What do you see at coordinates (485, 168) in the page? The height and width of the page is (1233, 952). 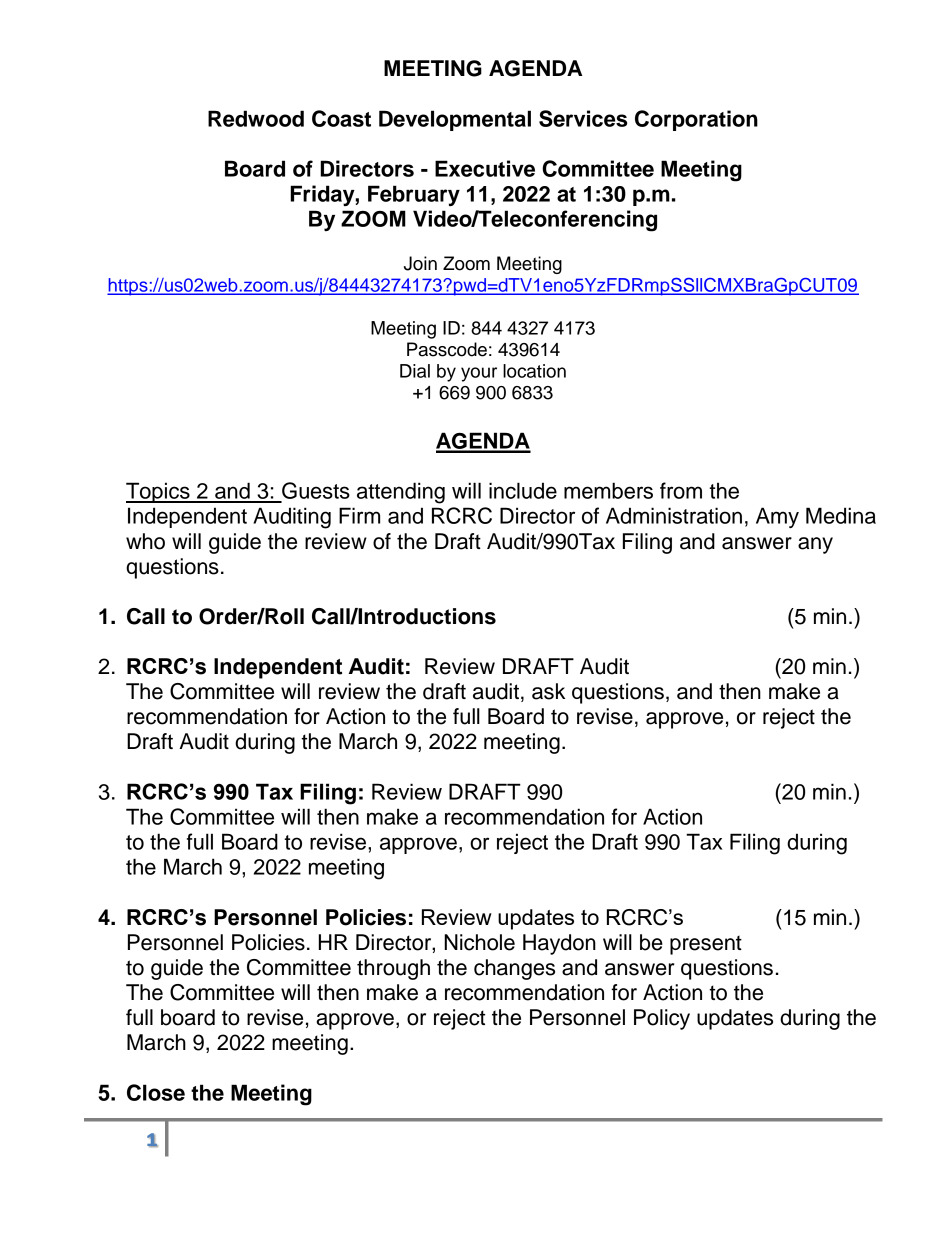 I see `Executive` at bounding box center [485, 168].
